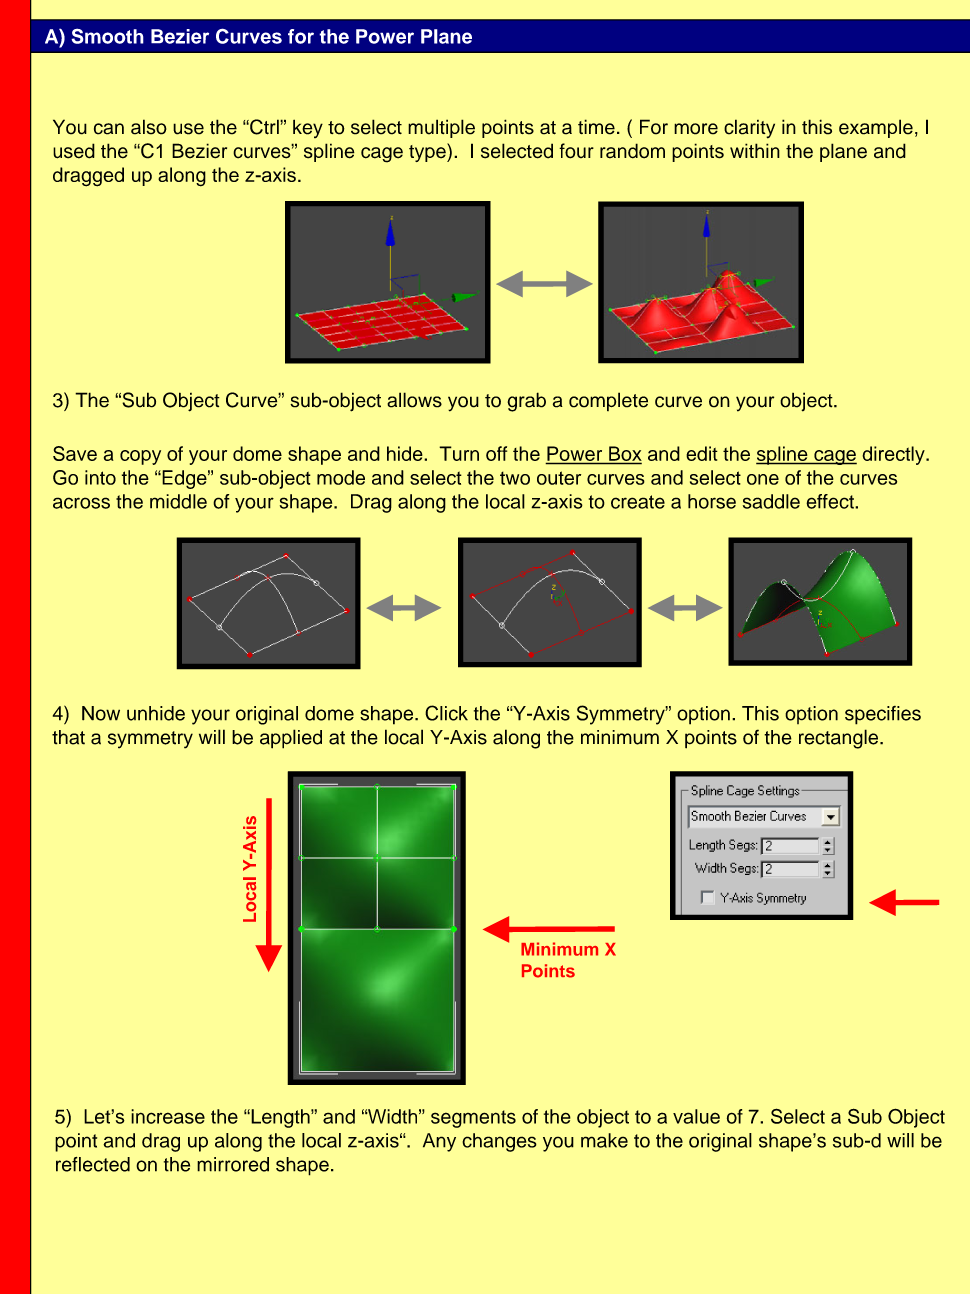 Image resolution: width=970 pixels, height=1294 pixels. Describe the element at coordinates (168, 1116) in the image. I see `increase` at that location.
